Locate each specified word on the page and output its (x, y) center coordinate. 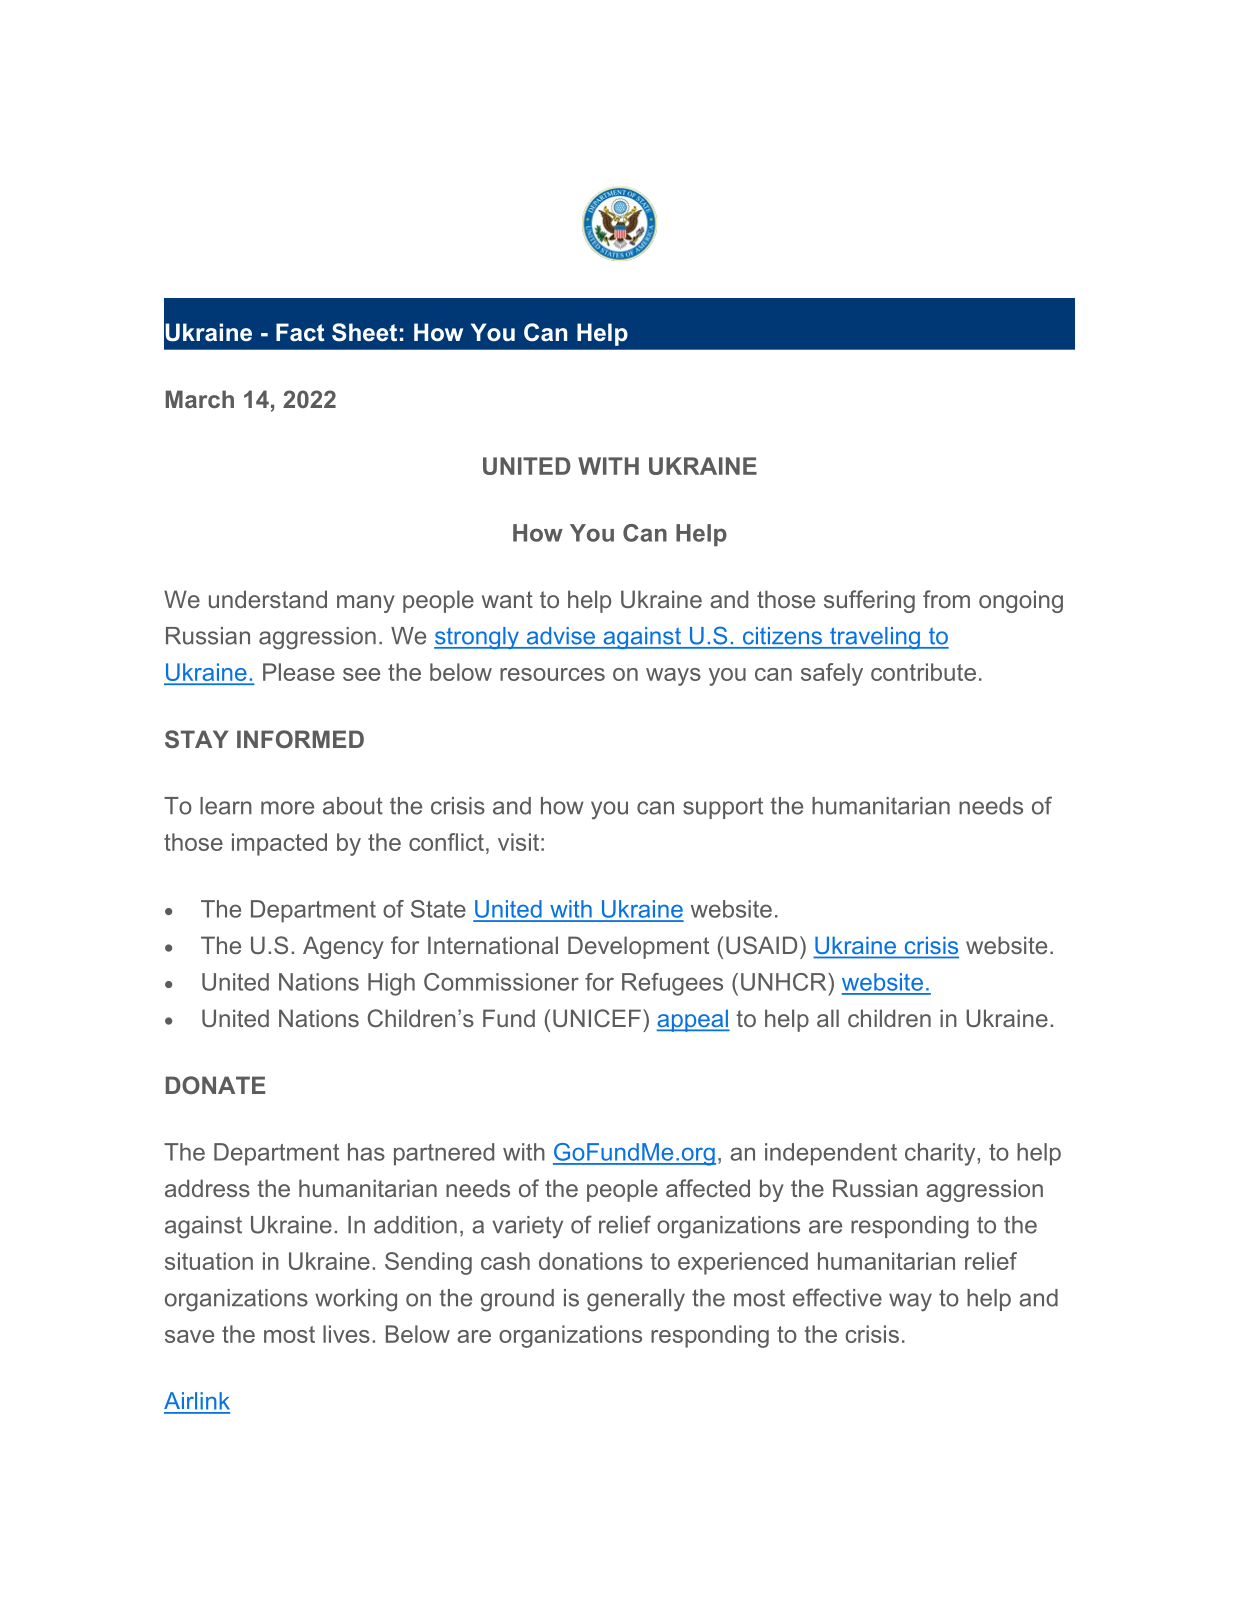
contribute (923, 672)
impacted (279, 844)
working (356, 1300)
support (723, 808)
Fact (300, 332)
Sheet (364, 332)
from (946, 599)
